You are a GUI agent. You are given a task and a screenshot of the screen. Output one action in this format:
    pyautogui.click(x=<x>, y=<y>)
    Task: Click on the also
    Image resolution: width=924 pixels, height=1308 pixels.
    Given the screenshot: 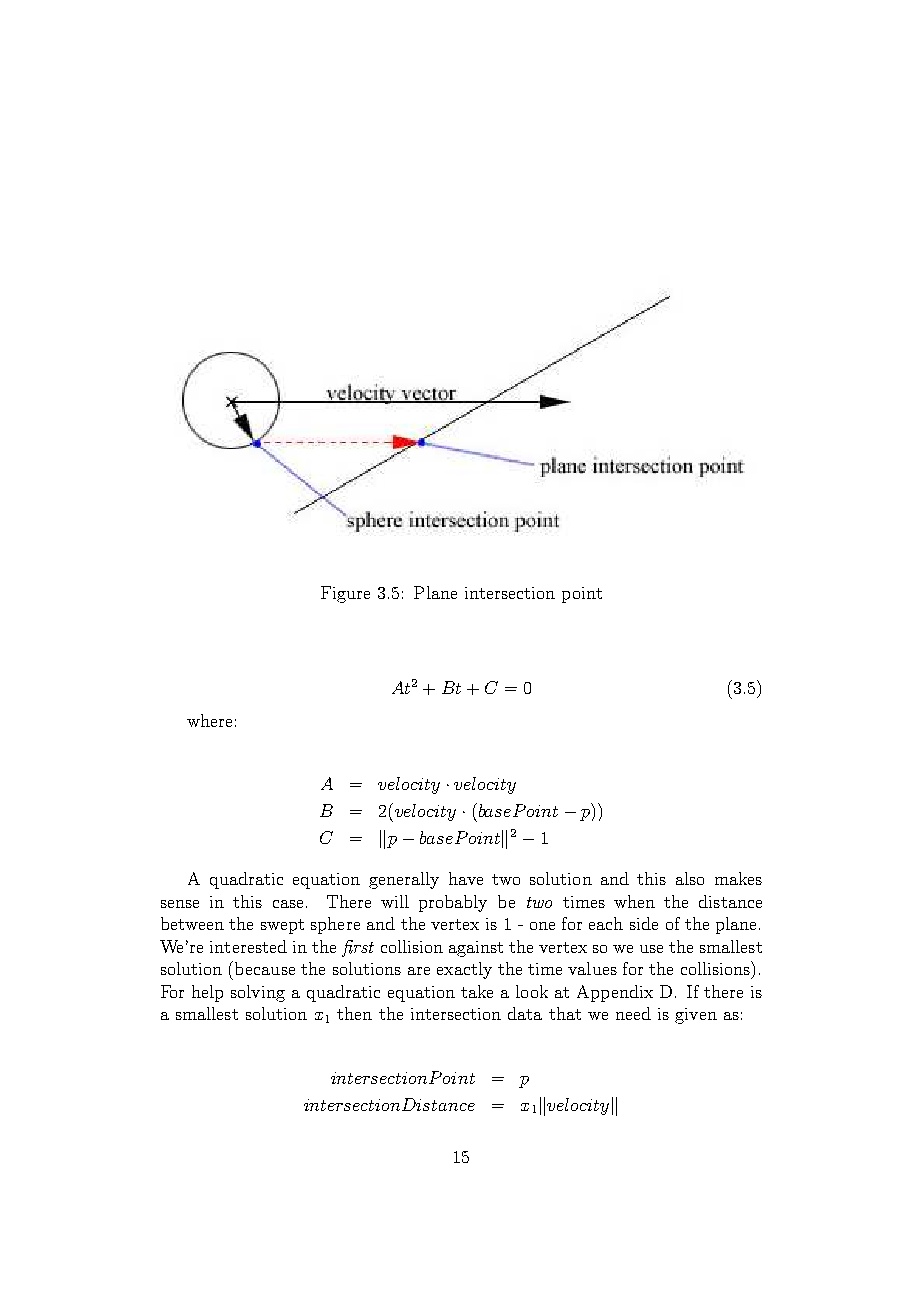 What is the action you would take?
    pyautogui.click(x=690, y=878)
